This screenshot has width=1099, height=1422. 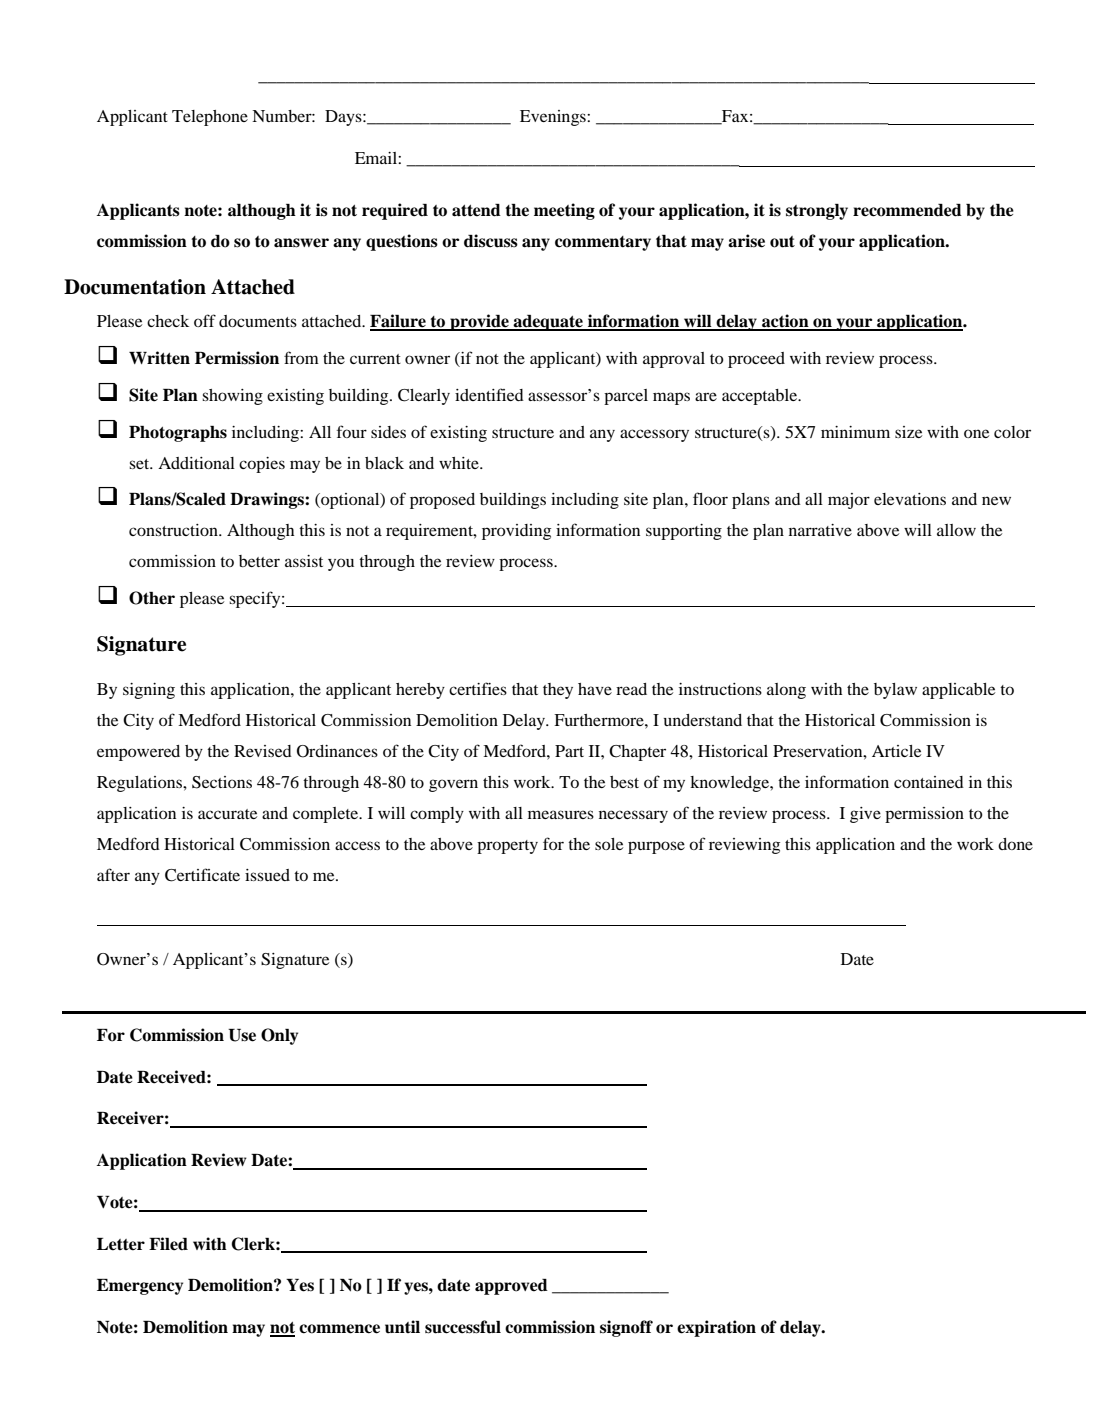 I want to click on Emergency, so click(x=140, y=1287).
